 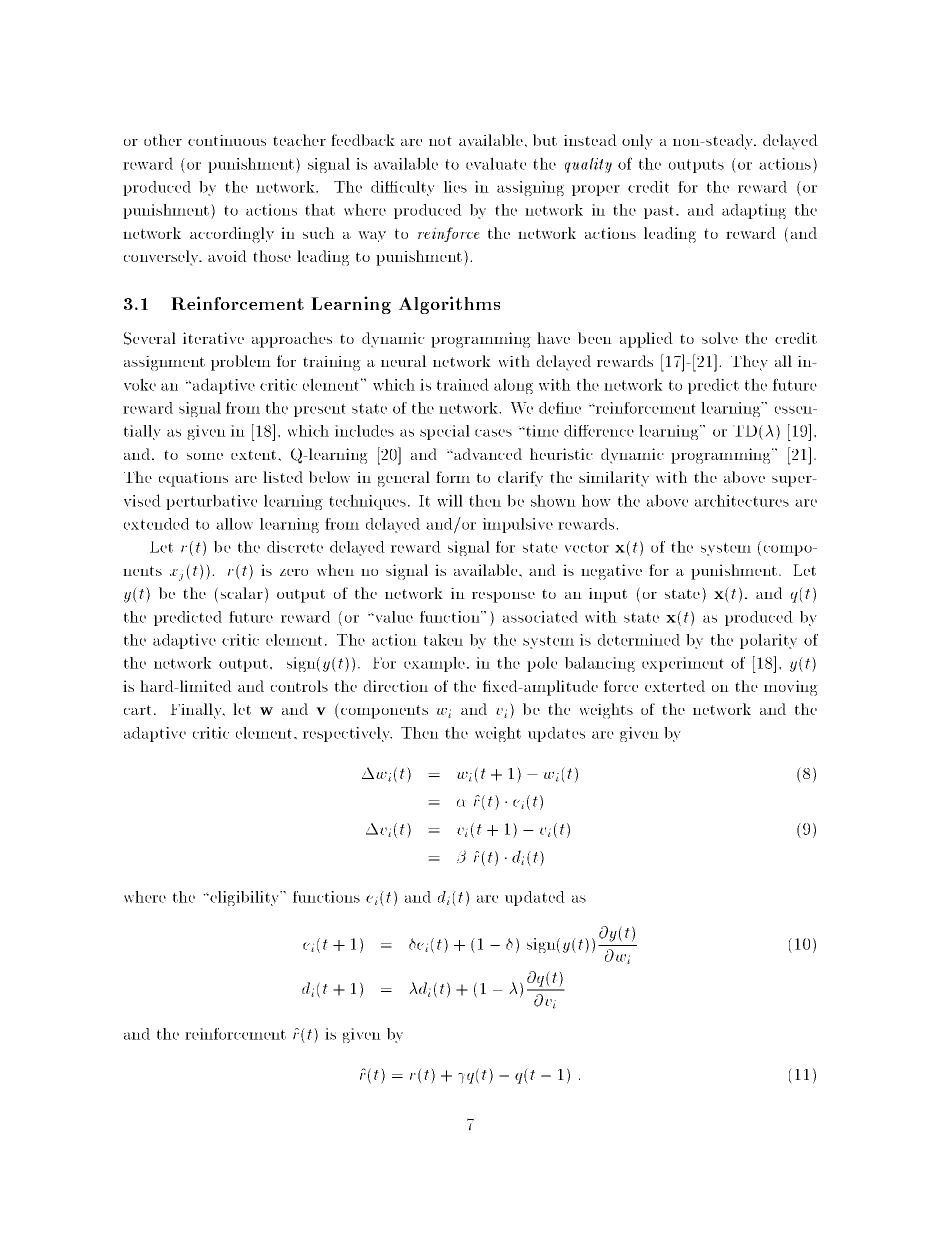 I want to click on updates, so click(x=556, y=734).
